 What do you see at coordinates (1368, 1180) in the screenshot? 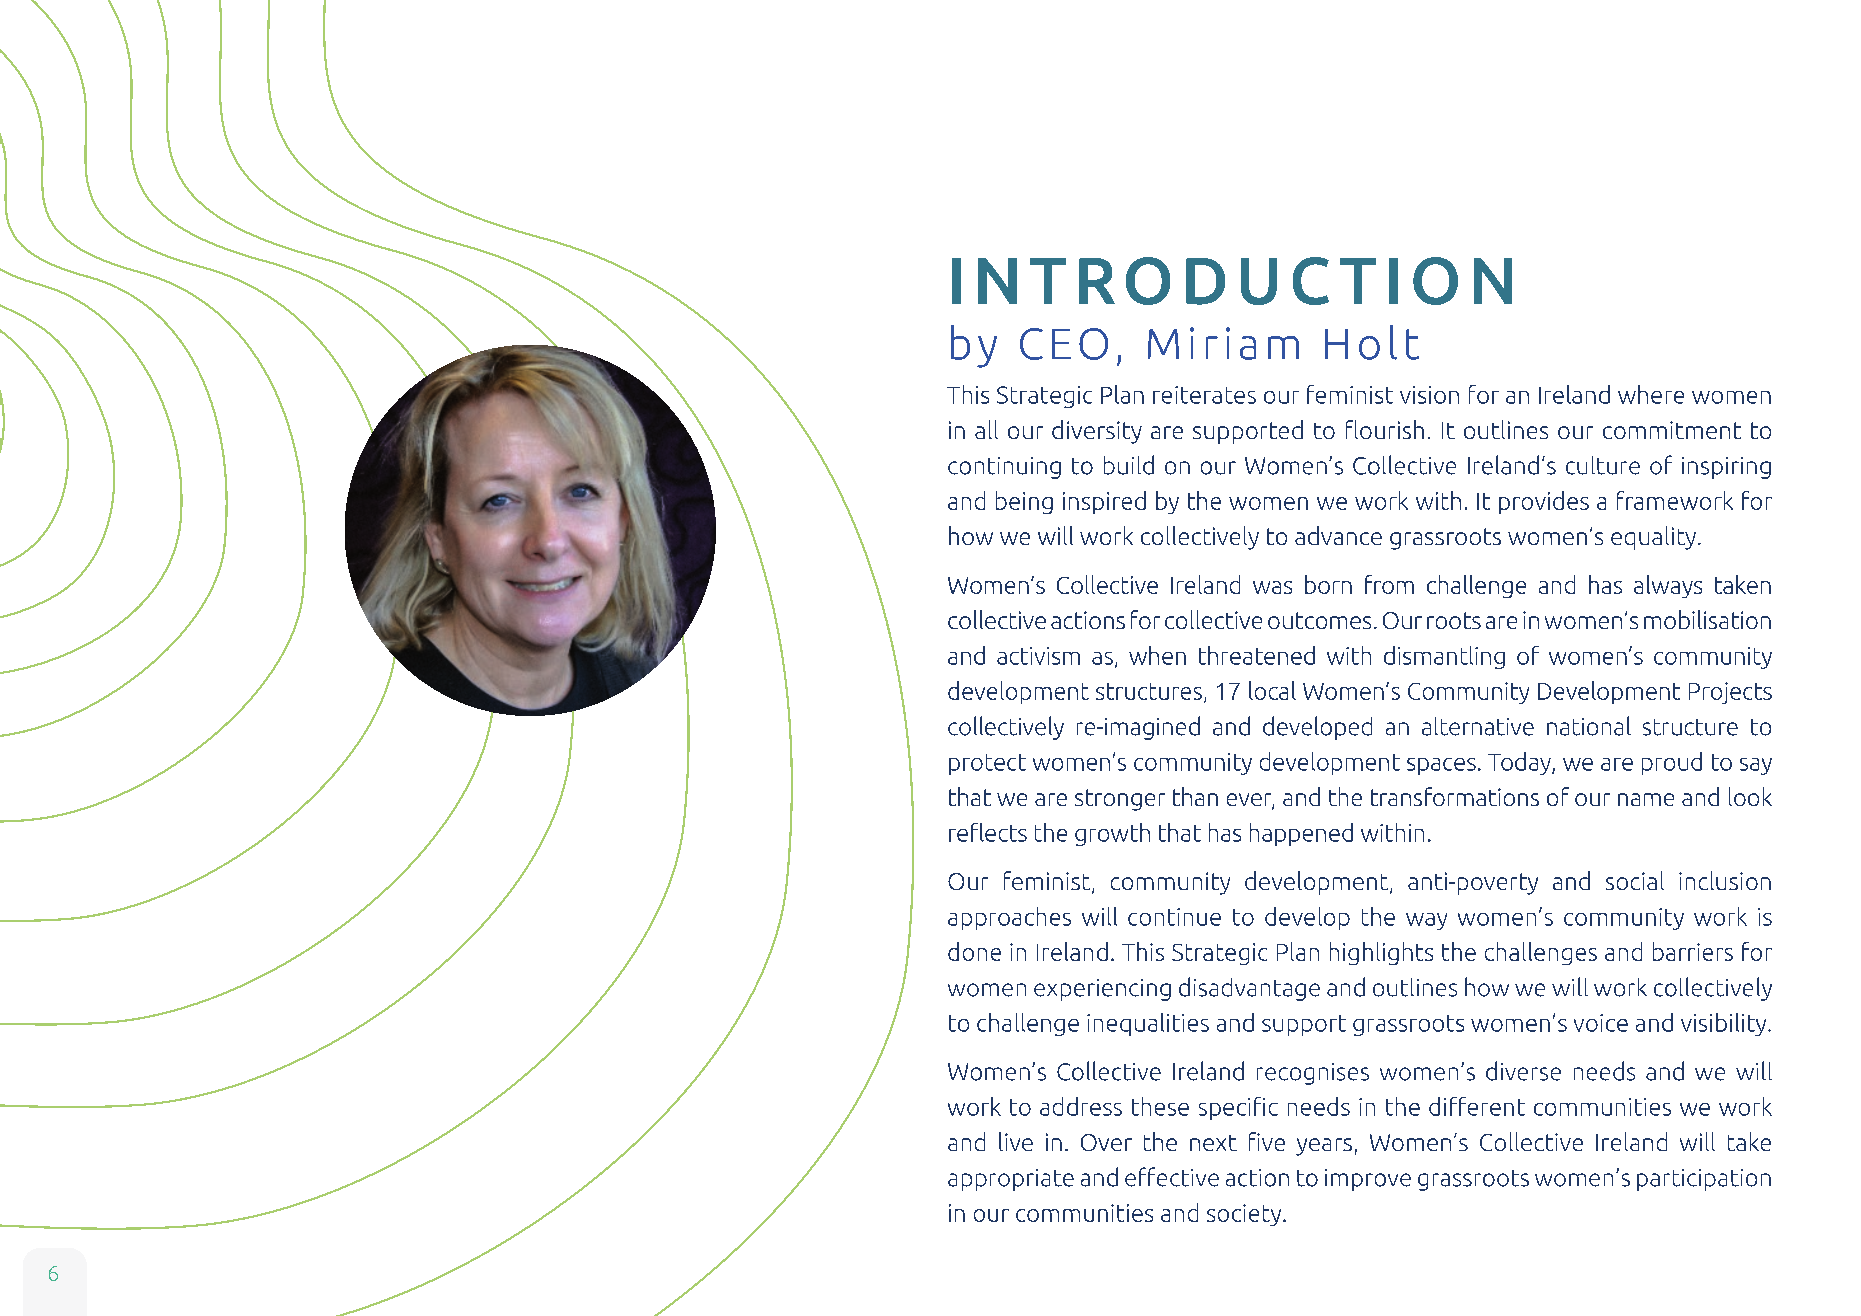
I see `improve` at bounding box center [1368, 1180].
